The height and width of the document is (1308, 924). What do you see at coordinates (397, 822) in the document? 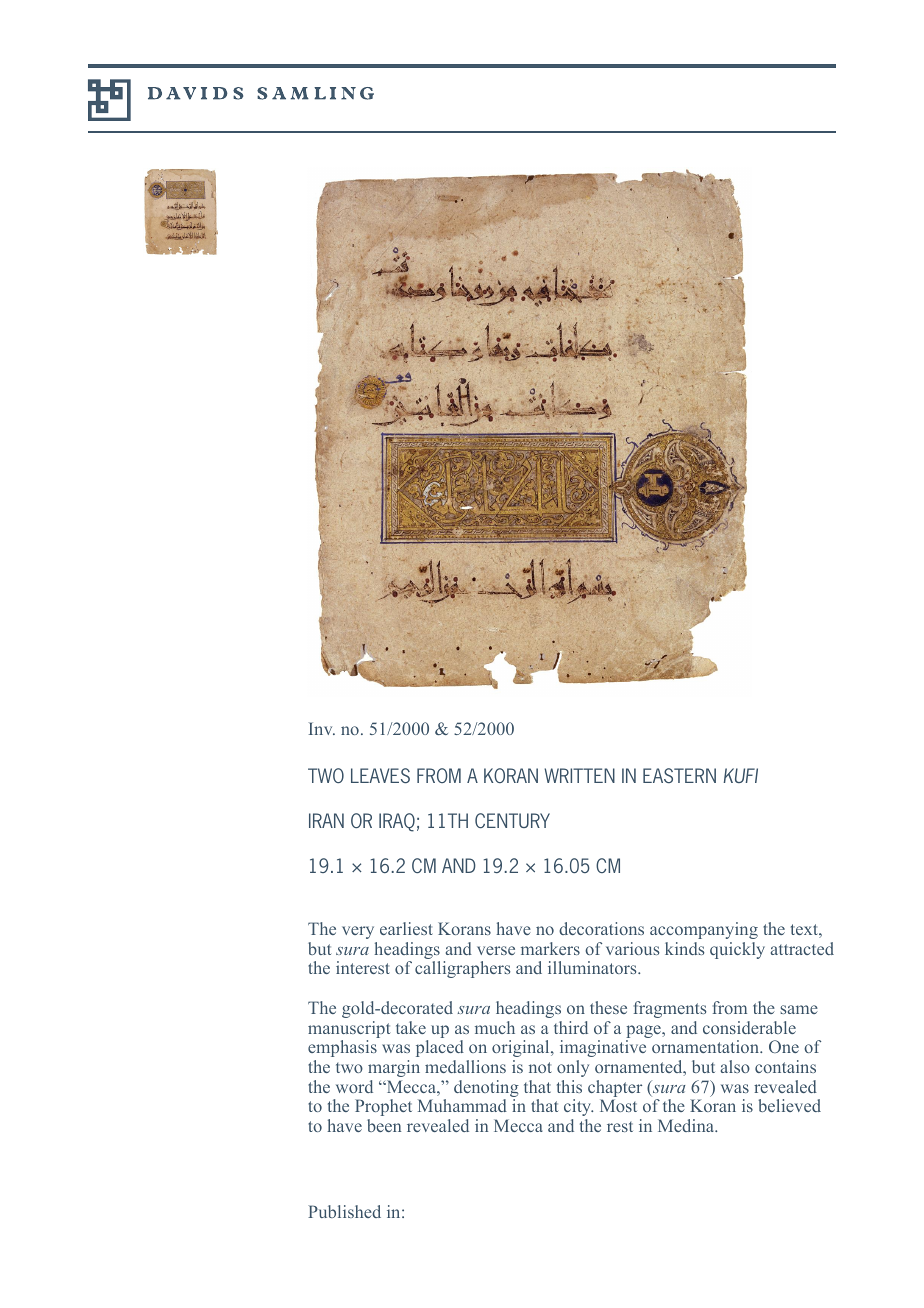
I see `IRAQ` at bounding box center [397, 822].
